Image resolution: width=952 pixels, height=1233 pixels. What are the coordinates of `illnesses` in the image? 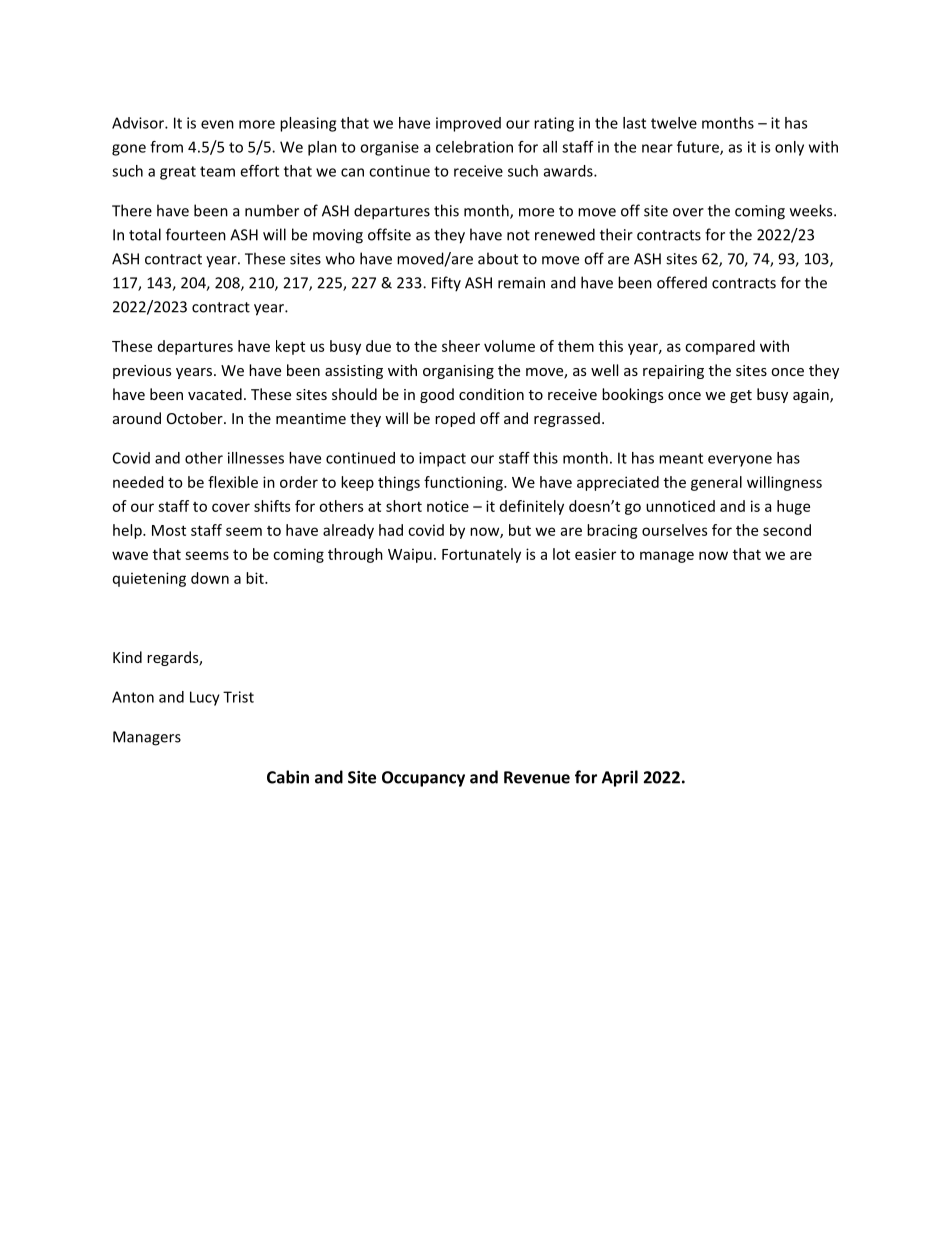 It's located at (256, 458).
